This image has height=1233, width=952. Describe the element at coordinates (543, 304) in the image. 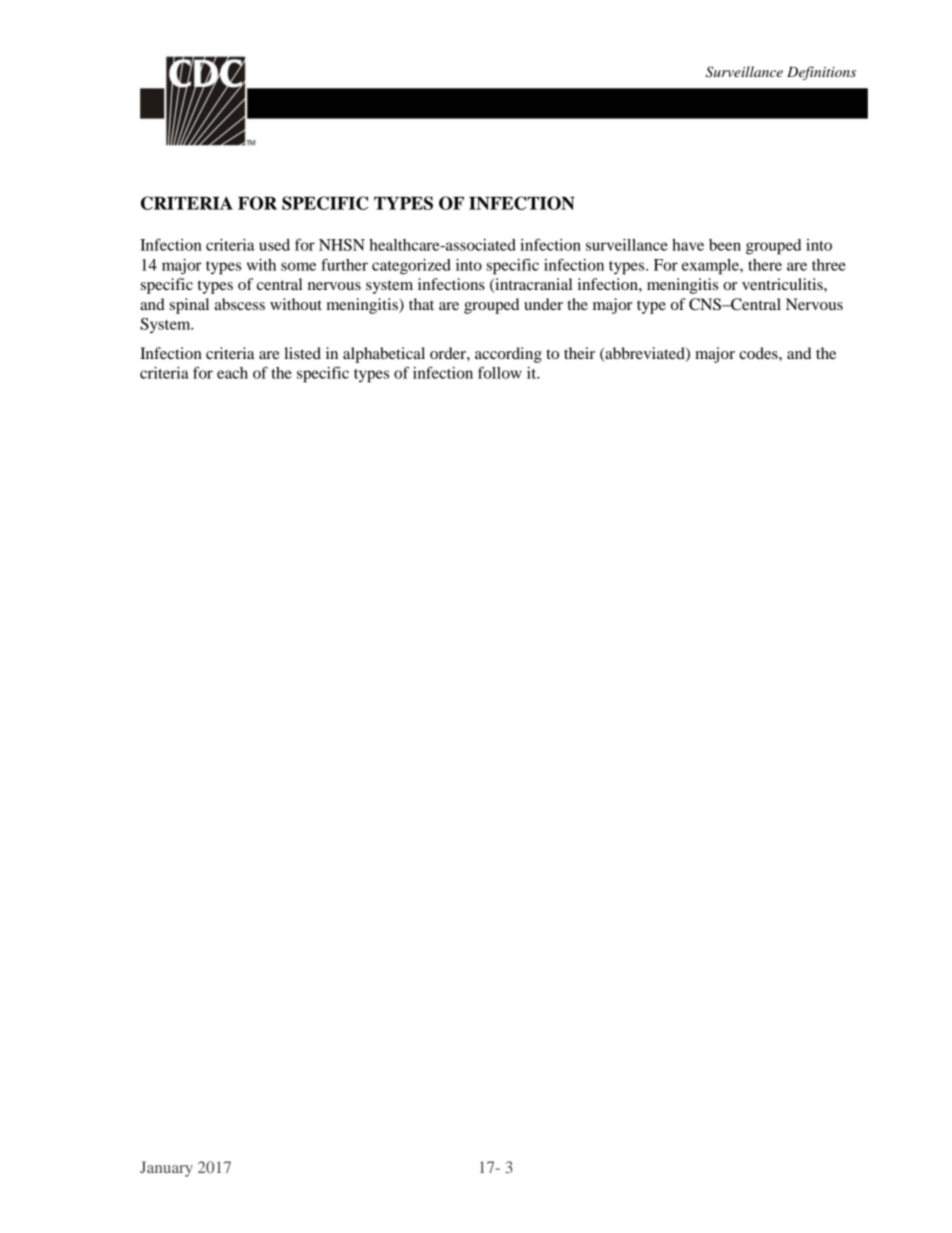

I see `under` at that location.
